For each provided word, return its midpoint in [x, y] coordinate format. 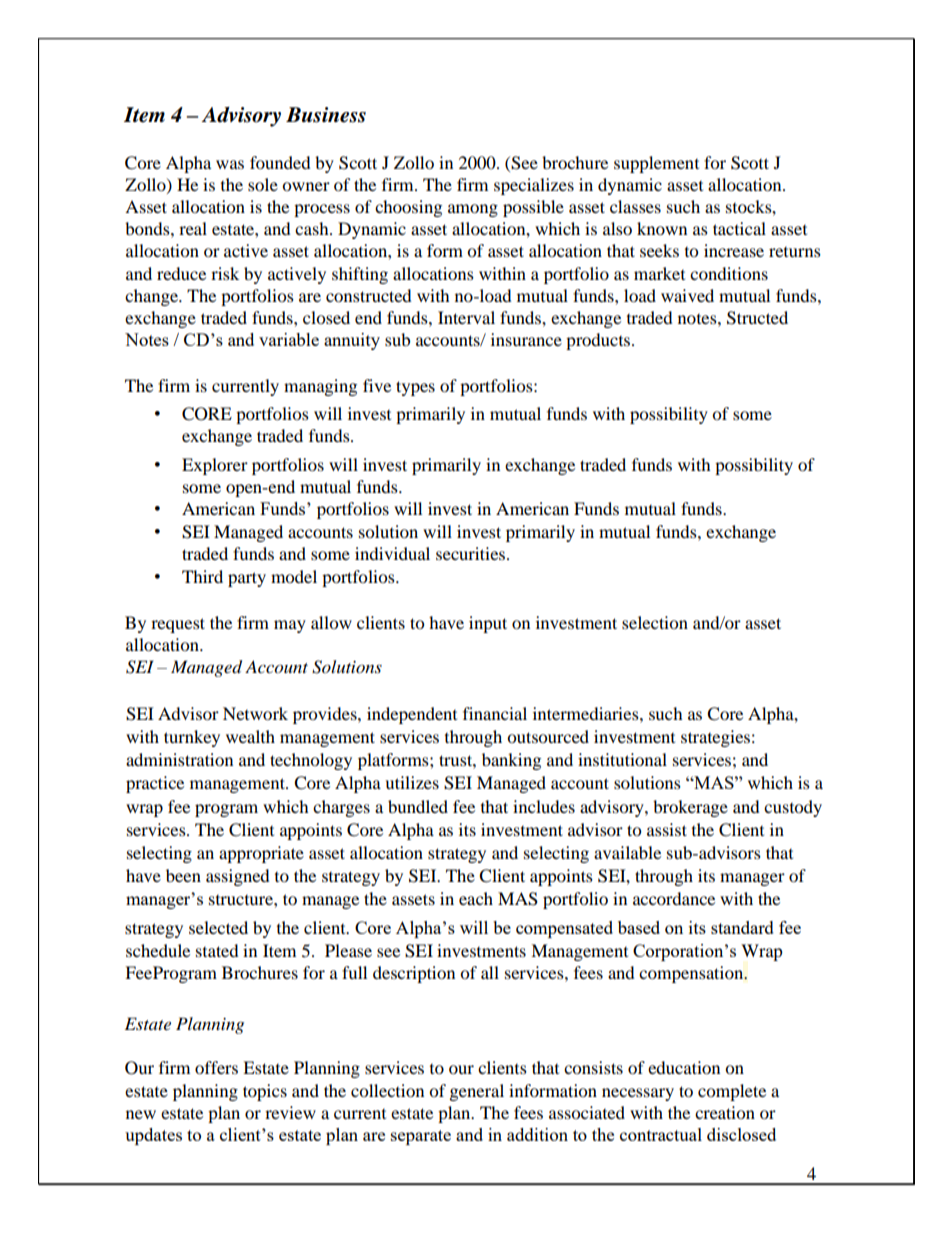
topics [265, 1092]
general [477, 1092]
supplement [656, 164]
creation [725, 1112]
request [178, 625]
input [488, 624]
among [473, 210]
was [230, 164]
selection [655, 622]
